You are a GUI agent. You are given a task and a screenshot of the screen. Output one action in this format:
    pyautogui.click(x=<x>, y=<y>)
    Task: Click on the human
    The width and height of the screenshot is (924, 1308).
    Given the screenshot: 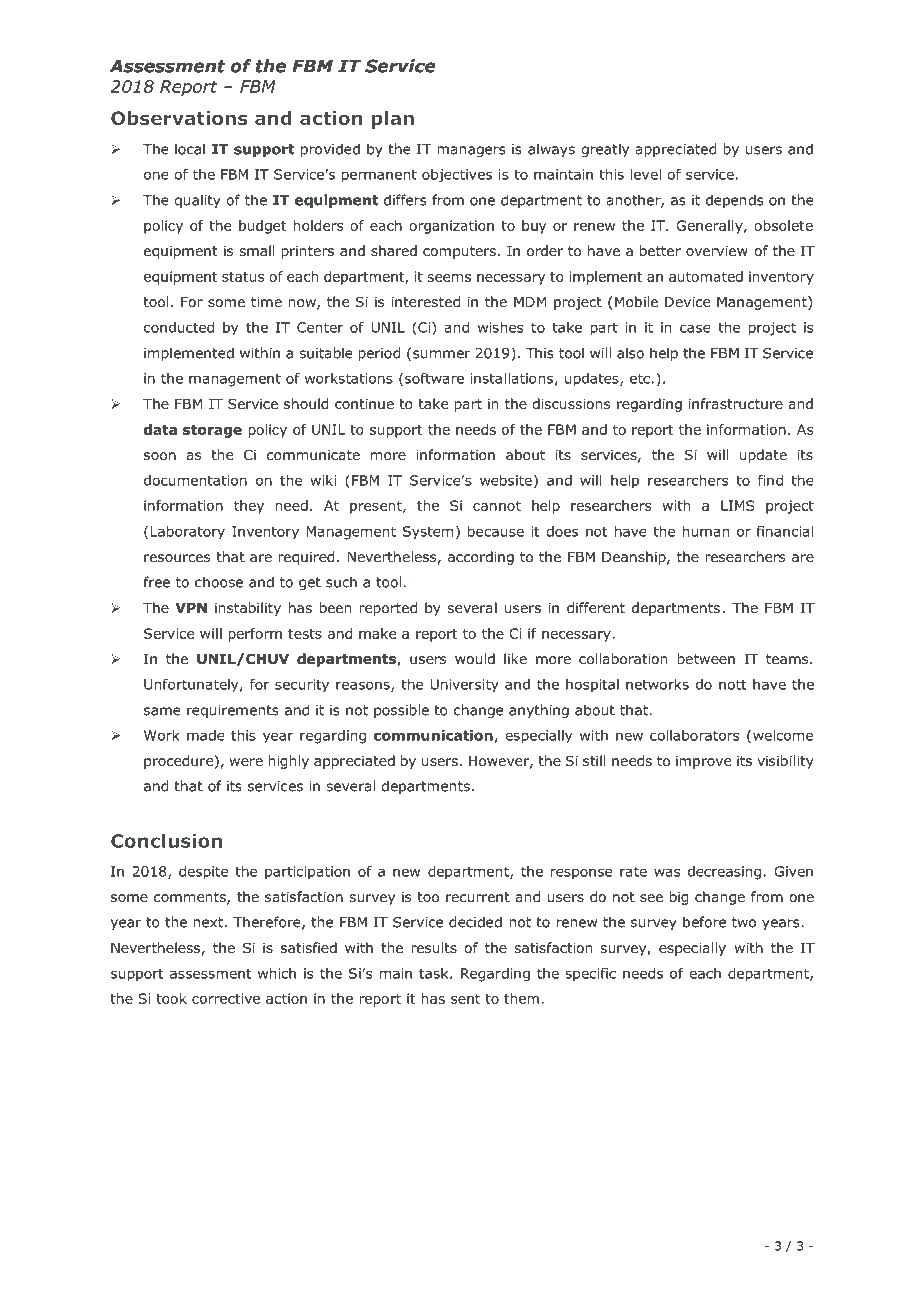 What is the action you would take?
    pyautogui.click(x=705, y=531)
